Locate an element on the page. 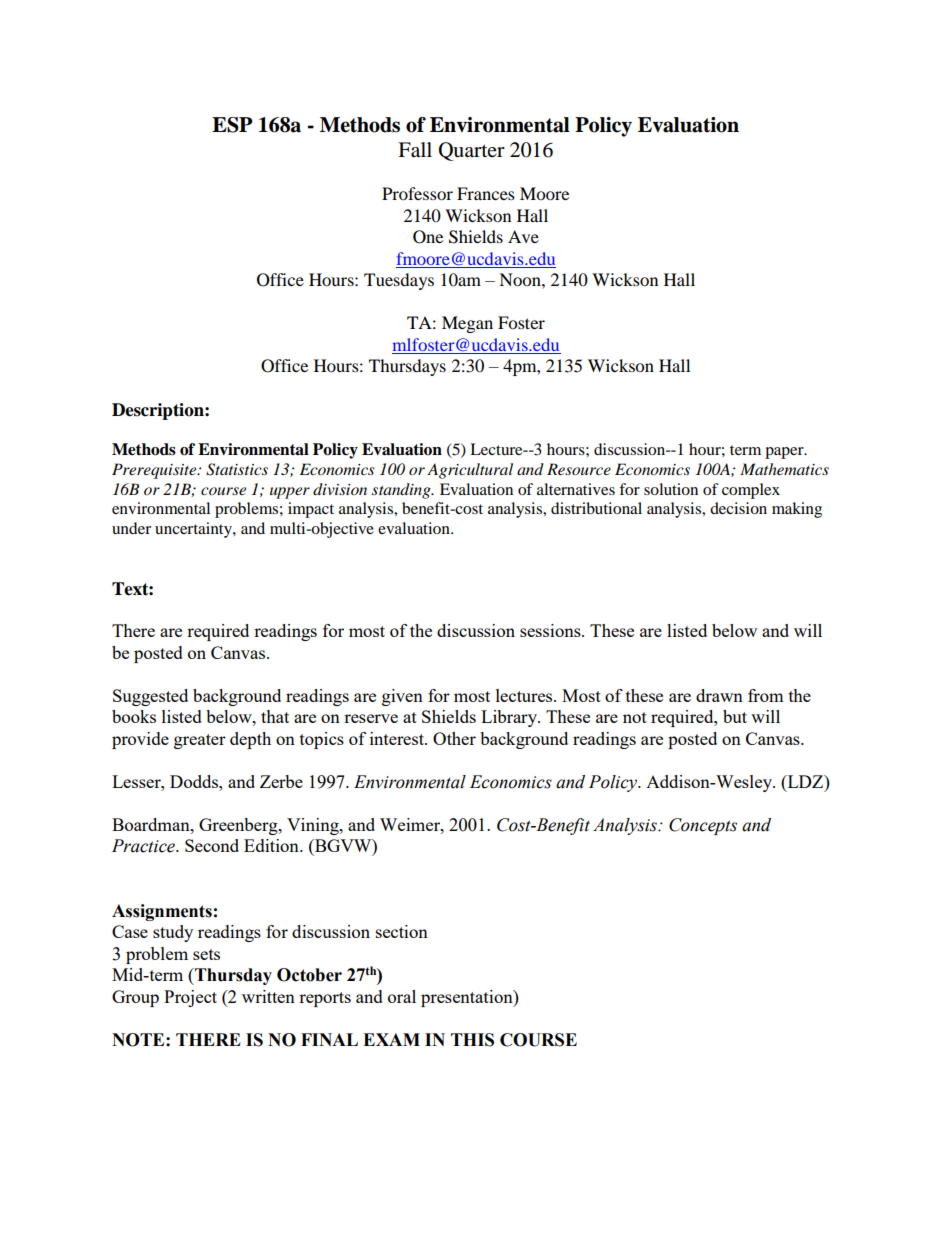 The height and width of the image is (1233, 952). Quarter is located at coordinates (472, 151).
